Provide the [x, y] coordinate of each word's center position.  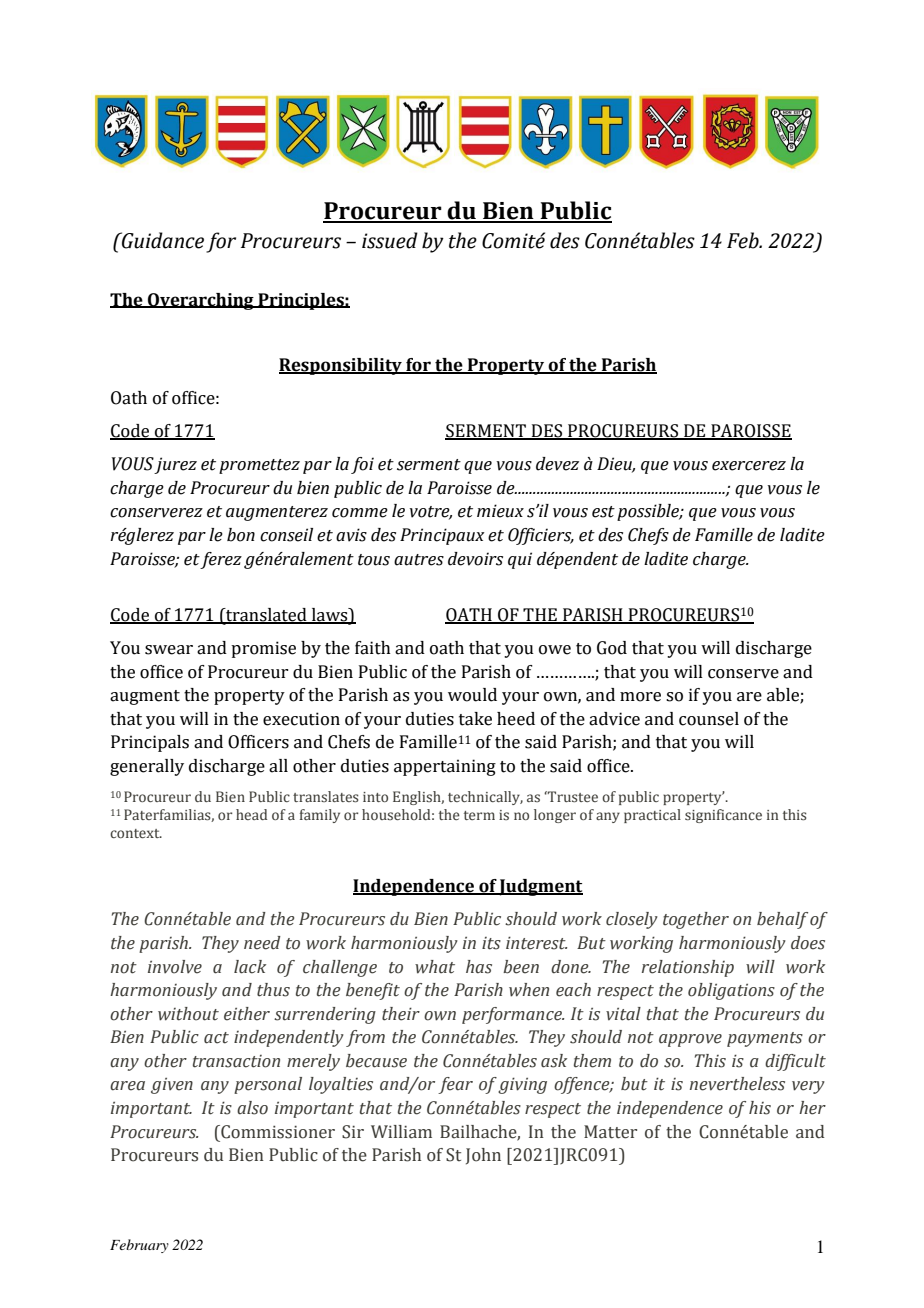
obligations [731, 991]
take [475, 719]
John [483, 1156]
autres [419, 560]
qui [520, 560]
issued [390, 240]
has [479, 967]
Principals [150, 743]
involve [175, 967]
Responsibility [341, 366]
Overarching [201, 301]
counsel [709, 719]
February [139, 1246]
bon [241, 535]
